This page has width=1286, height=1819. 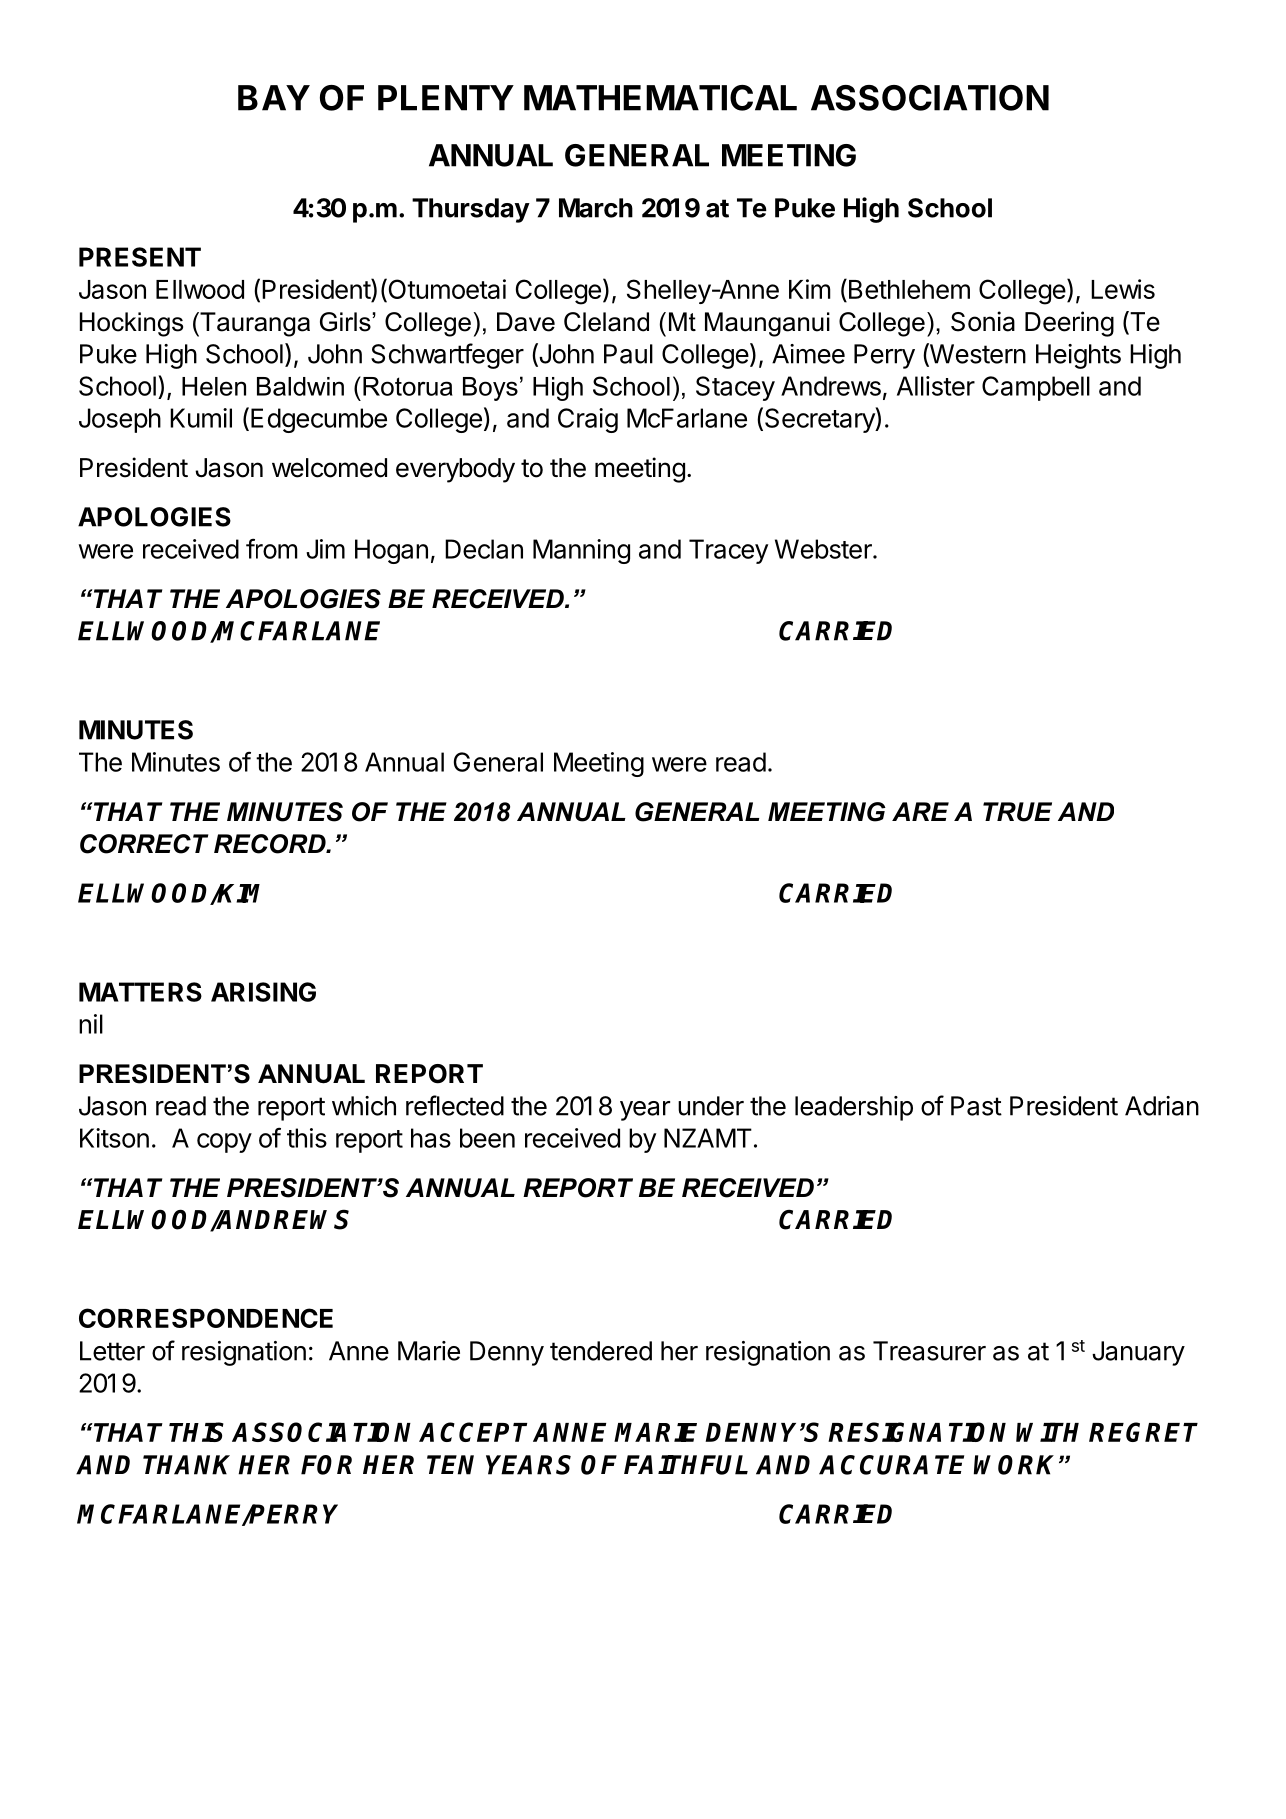 I want to click on Lewis, so click(x=1123, y=289).
